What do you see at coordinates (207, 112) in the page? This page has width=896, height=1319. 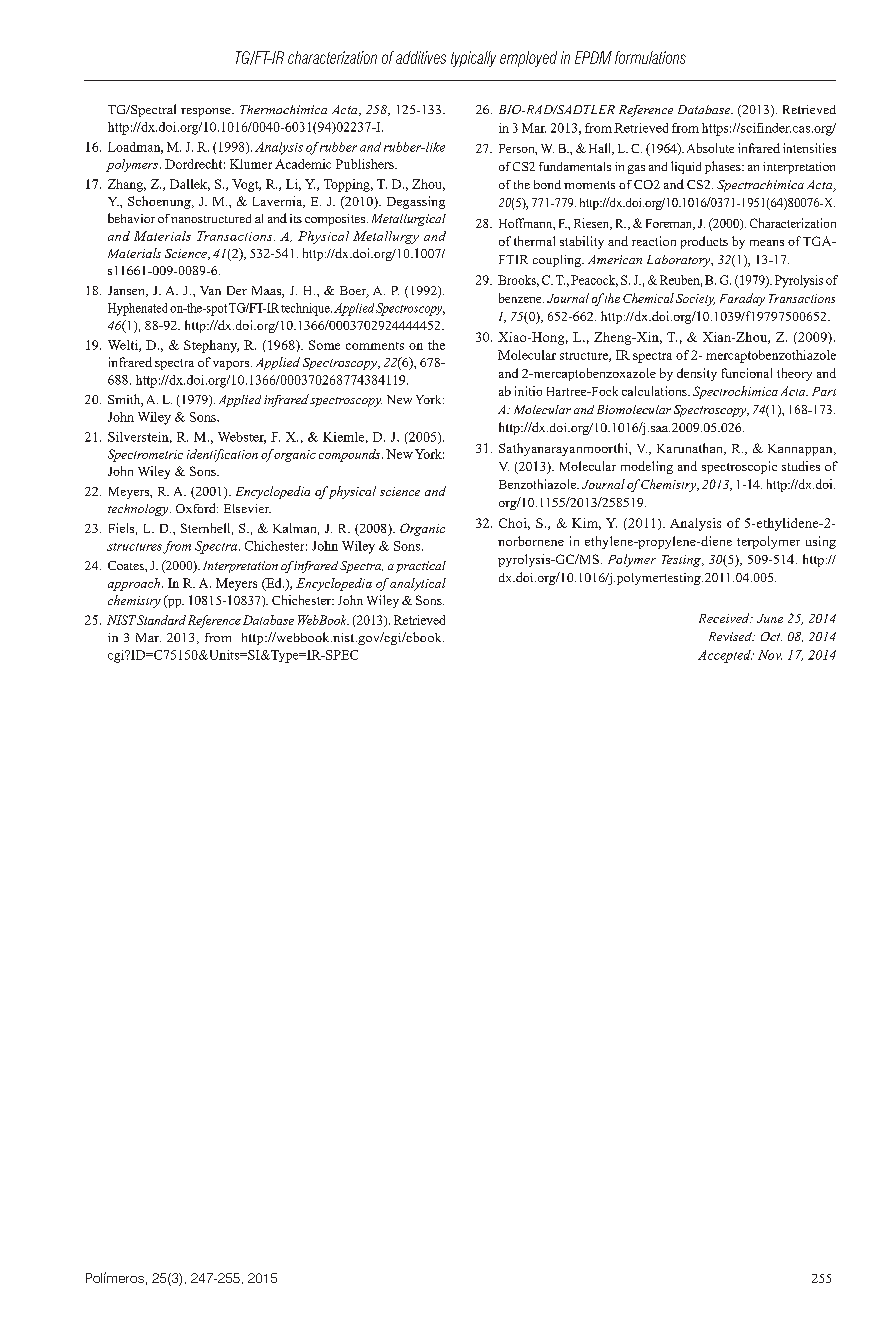 I see `response` at bounding box center [207, 112].
